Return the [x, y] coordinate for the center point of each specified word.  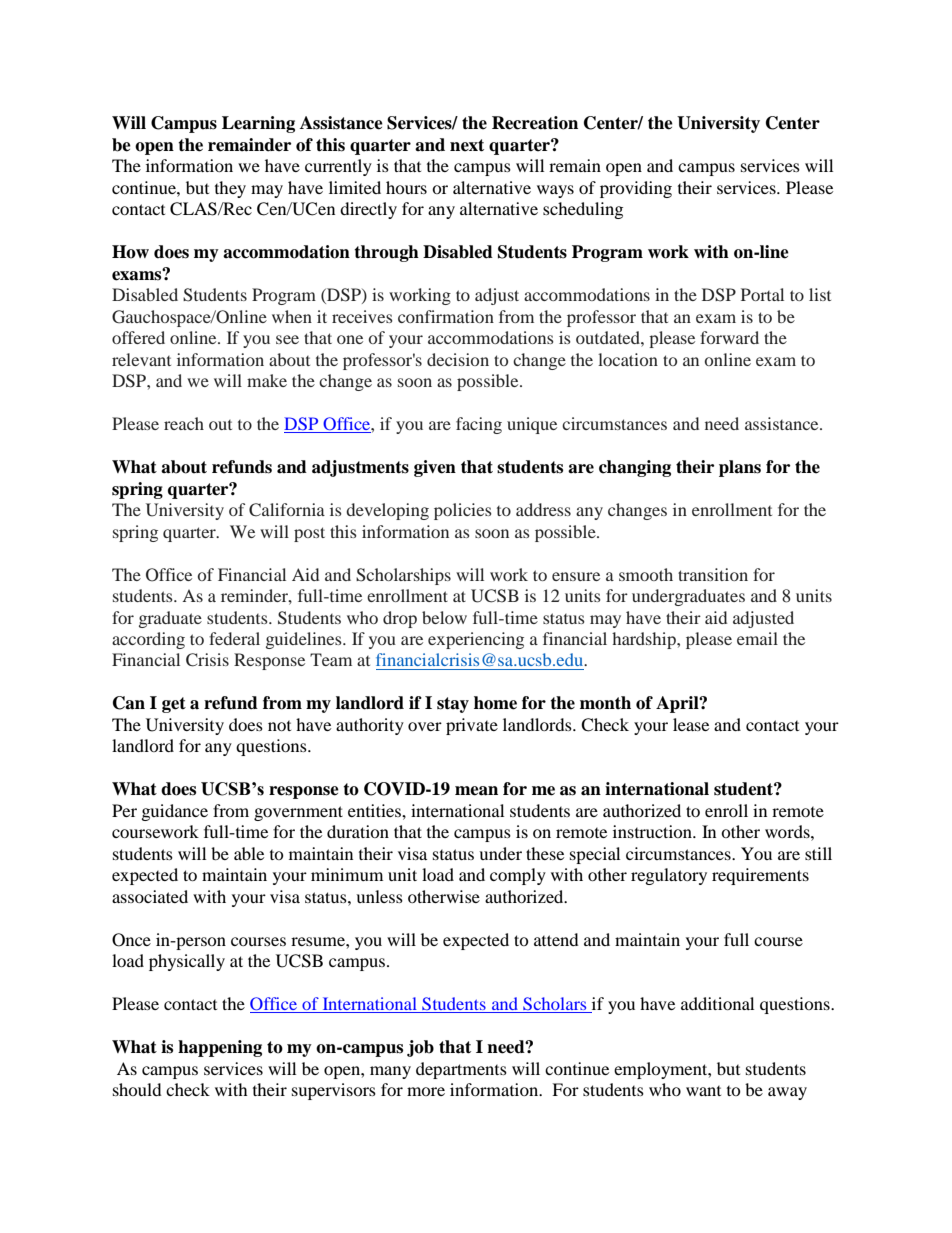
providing [636, 189]
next [467, 145]
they [230, 189]
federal [234, 638]
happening [220, 1048]
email [757, 638]
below [444, 617]
